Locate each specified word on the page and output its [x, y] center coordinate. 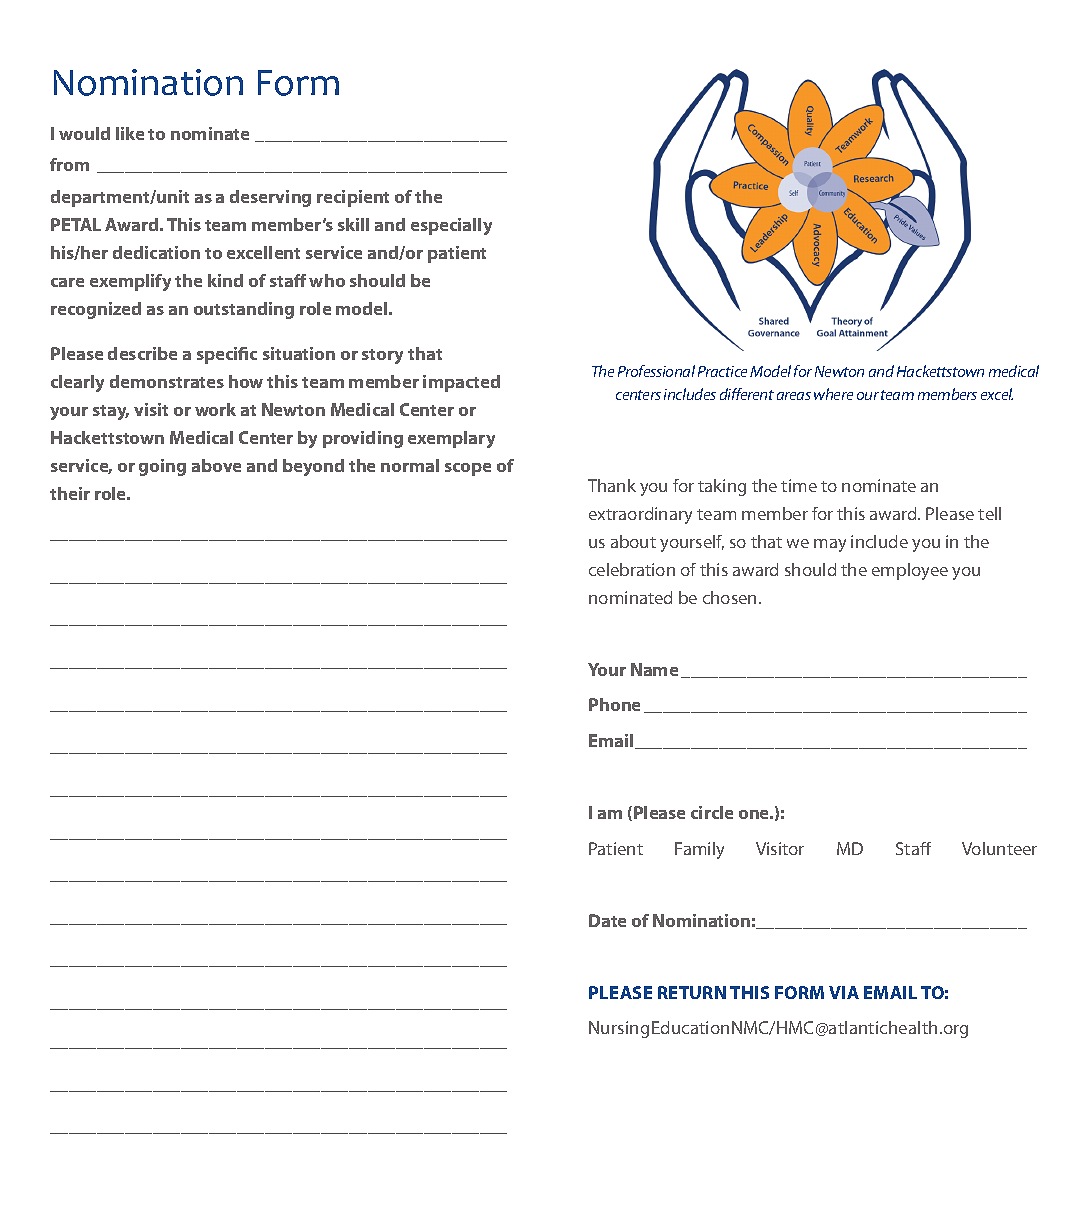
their [70, 493]
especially [451, 226]
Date [607, 920]
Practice [722, 371]
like [130, 133]
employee [910, 571]
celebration [632, 569]
